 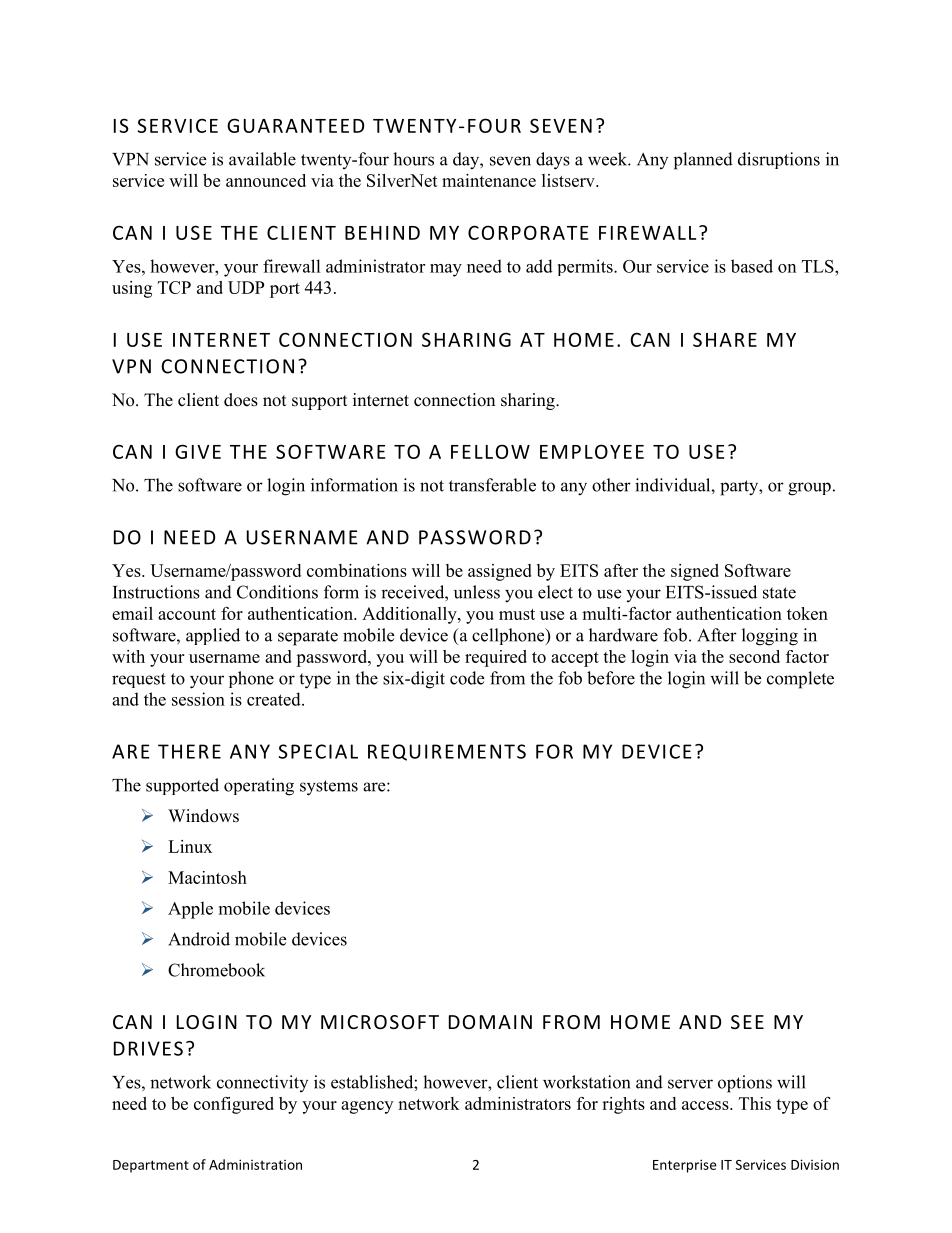 I want to click on maintenance, so click(x=489, y=180).
